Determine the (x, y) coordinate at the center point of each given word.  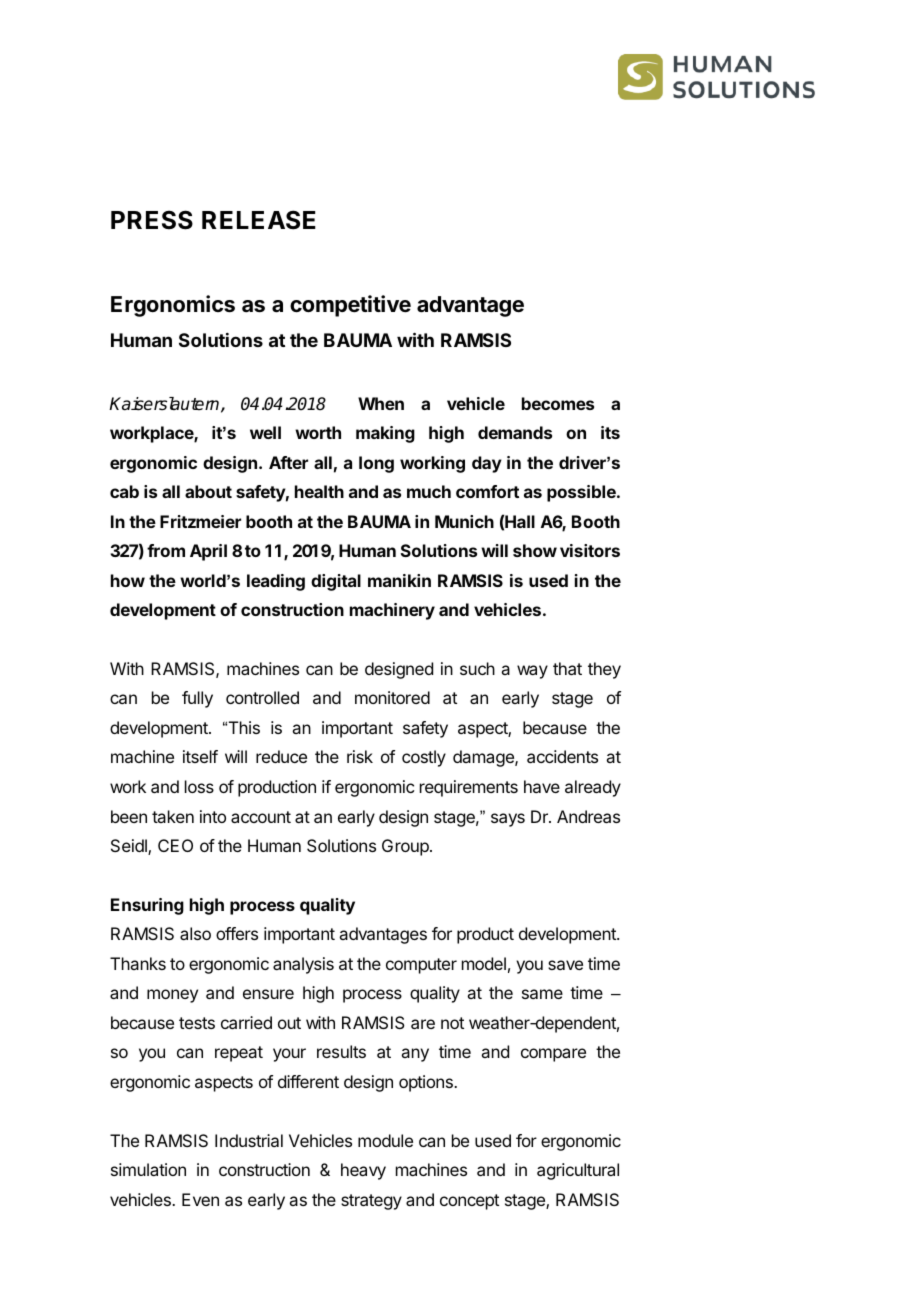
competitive (350, 306)
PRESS (152, 220)
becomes (558, 403)
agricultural (578, 1171)
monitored (392, 697)
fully (197, 699)
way (532, 672)
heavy (363, 1171)
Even (200, 1199)
